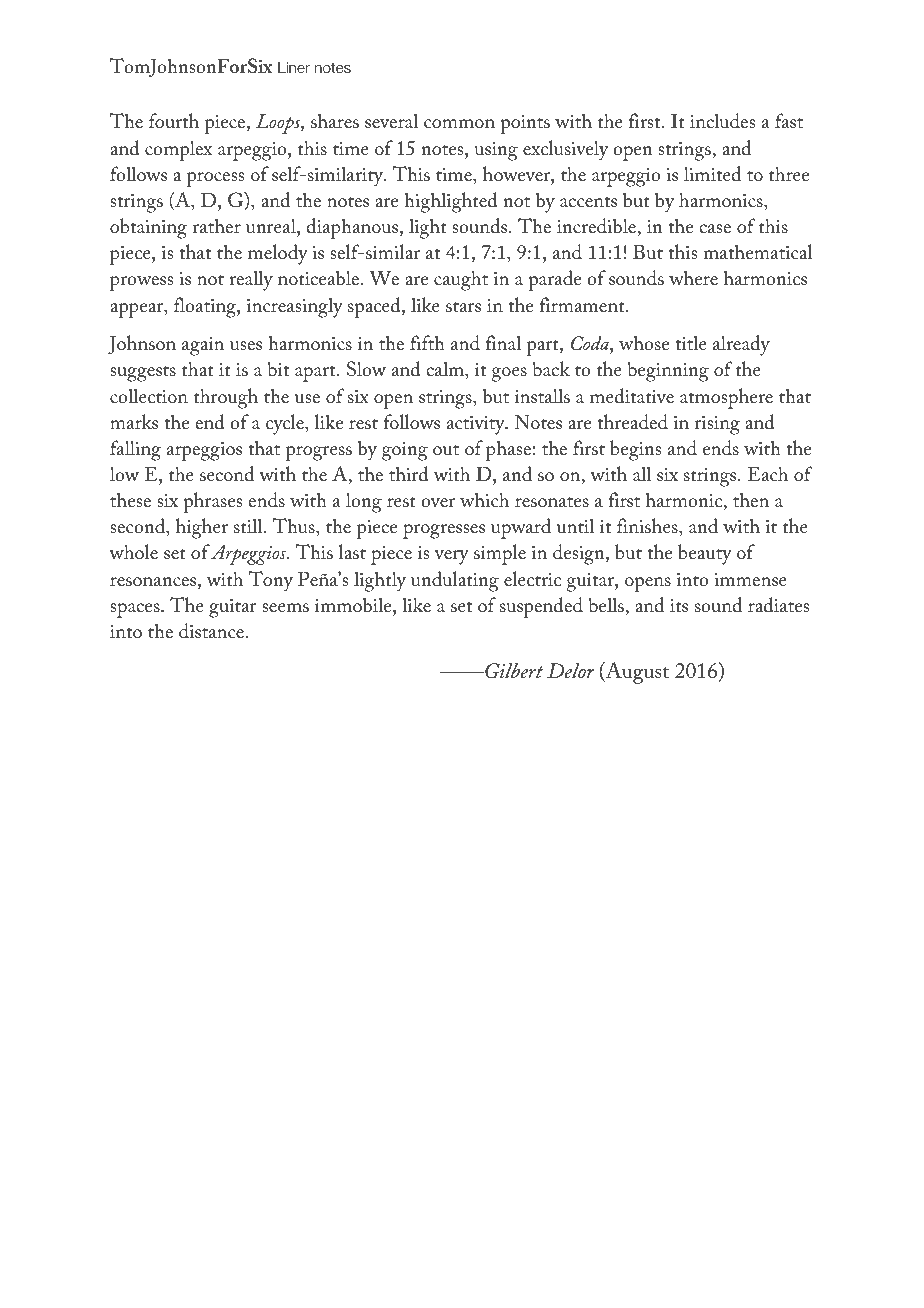 The image size is (924, 1308). I want to click on its, so click(679, 605).
